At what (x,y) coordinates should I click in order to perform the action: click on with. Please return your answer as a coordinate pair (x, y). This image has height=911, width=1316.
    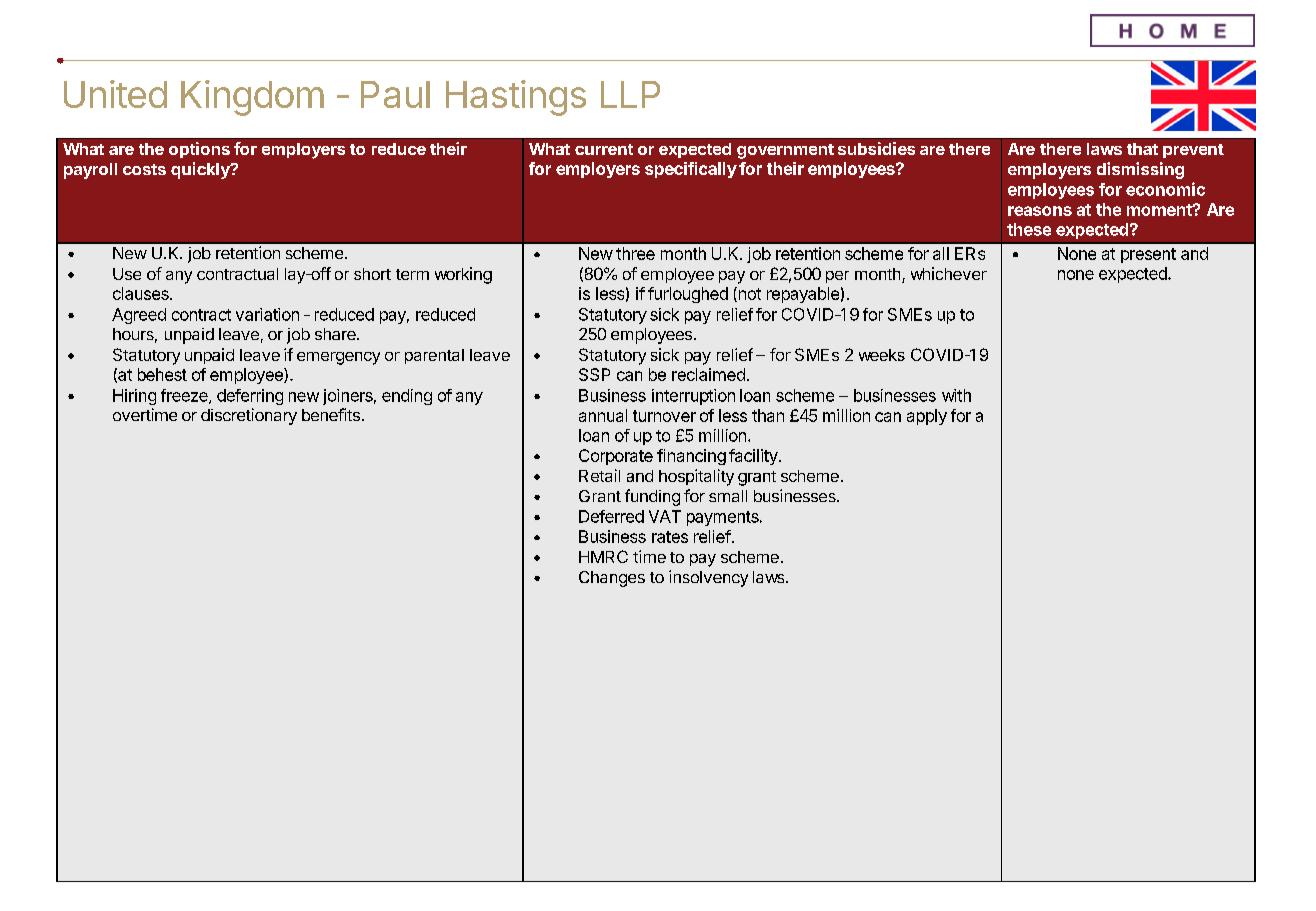
    Looking at the image, I should click on (956, 395).
